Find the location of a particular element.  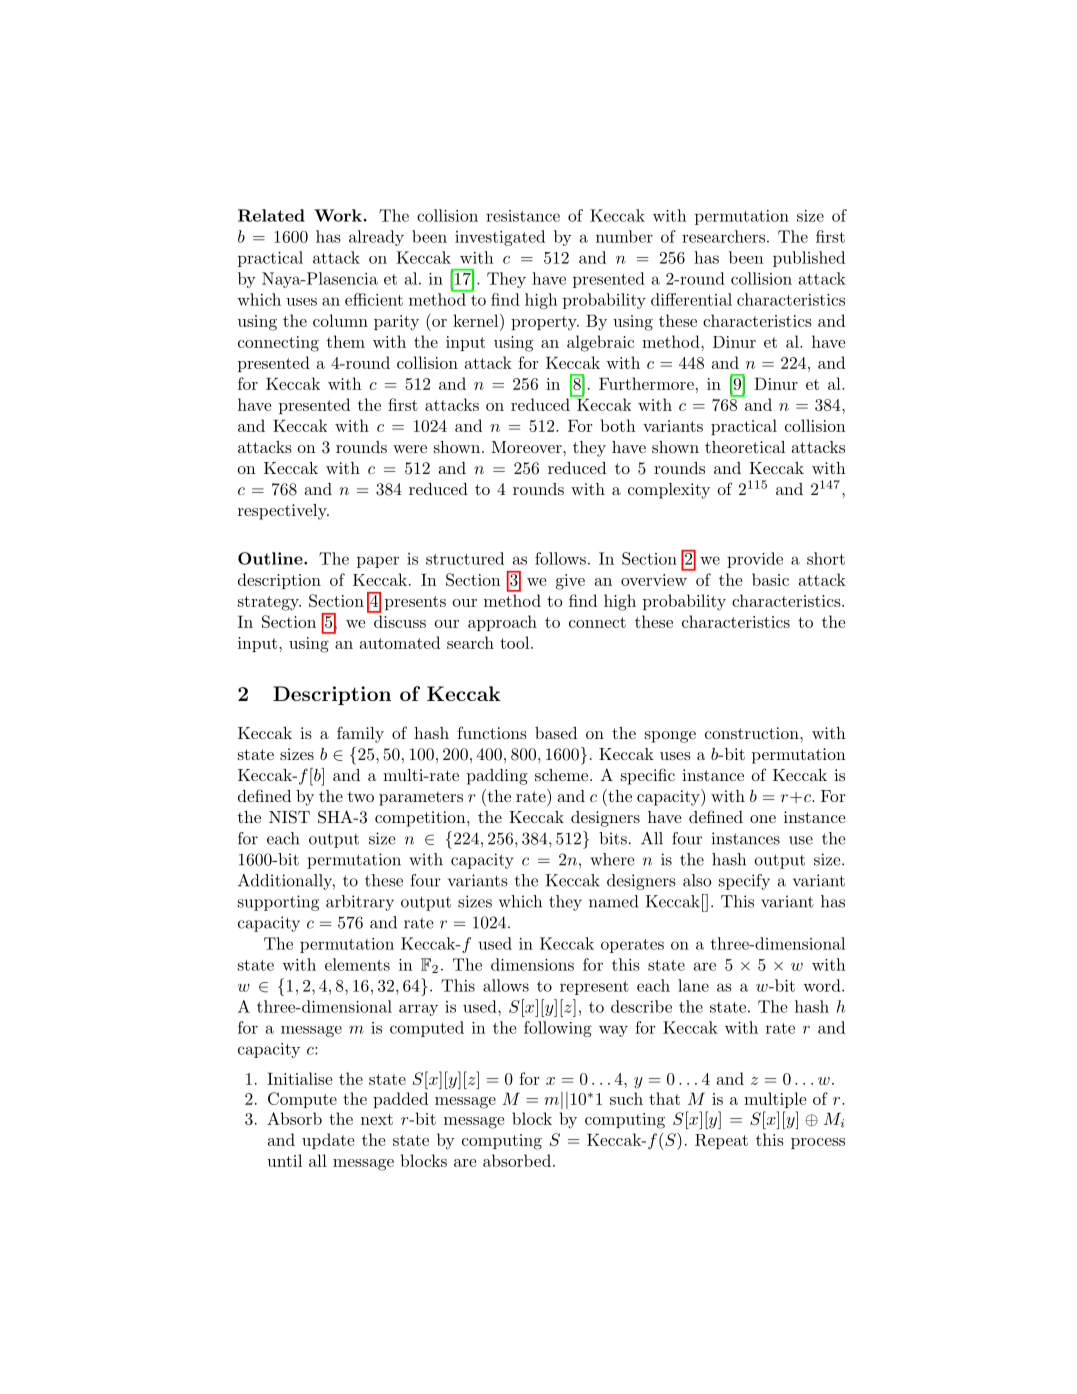

Work is located at coordinates (338, 215).
